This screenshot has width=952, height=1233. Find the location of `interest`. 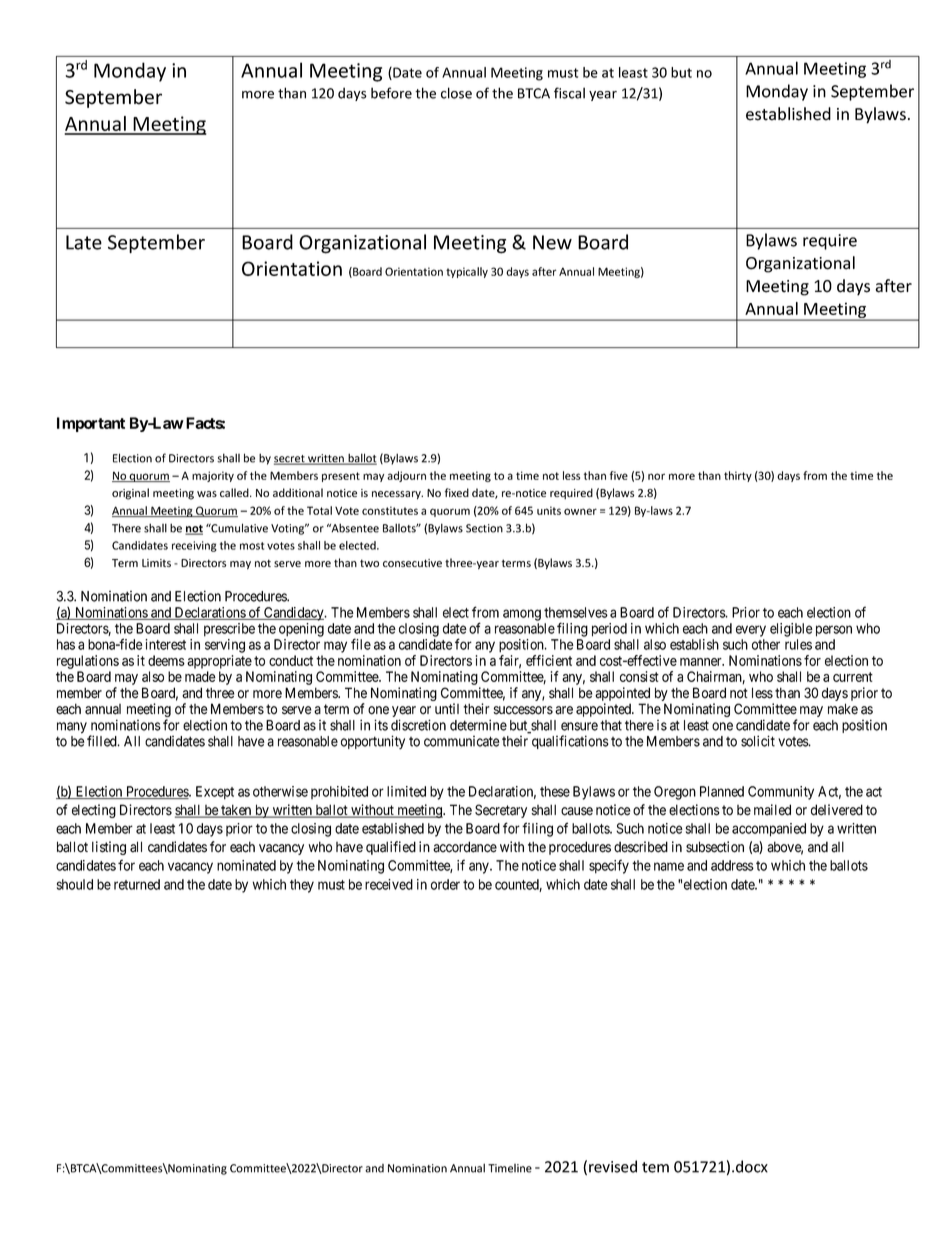

interest is located at coordinates (165, 644).
